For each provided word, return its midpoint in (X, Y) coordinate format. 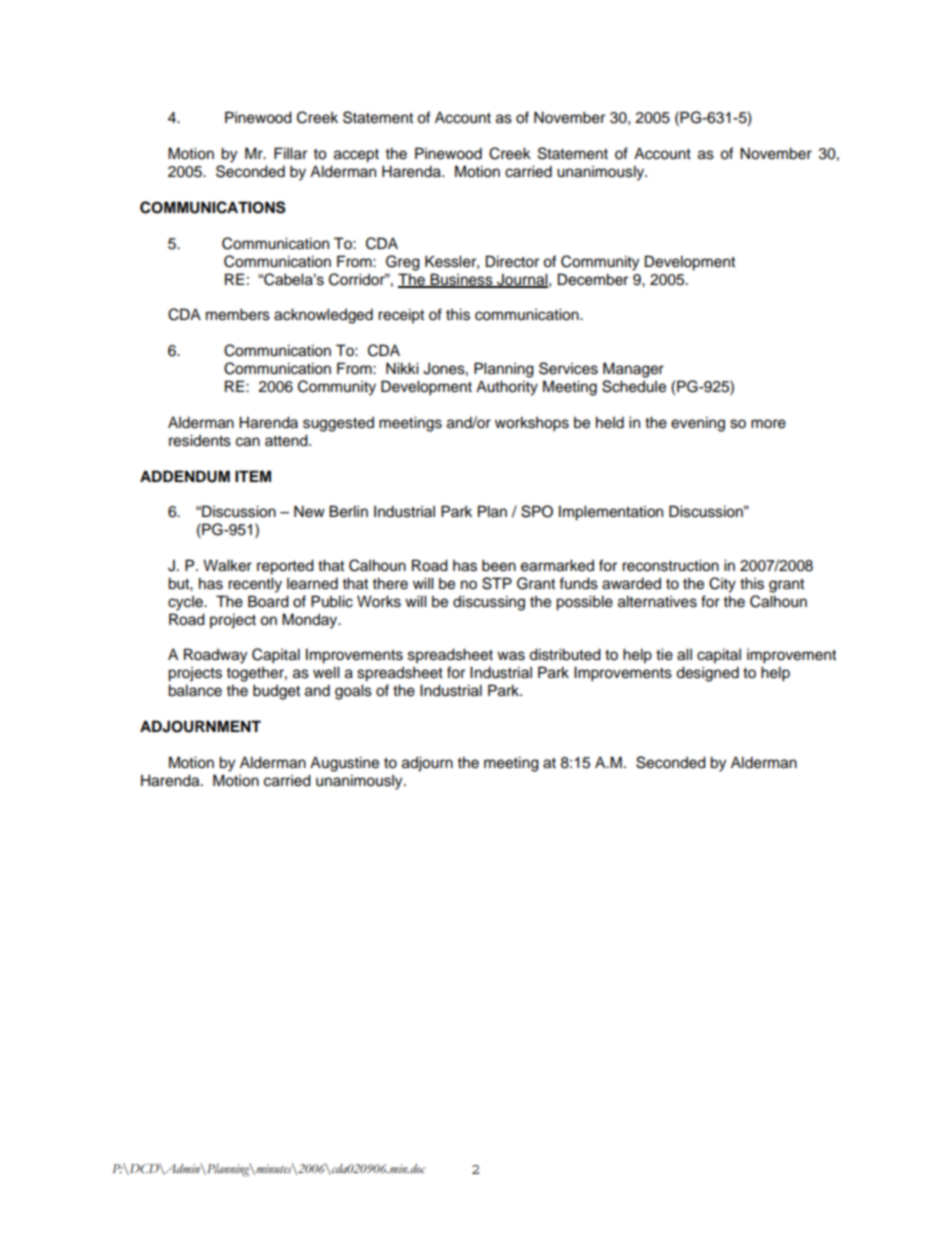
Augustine (344, 764)
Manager (633, 370)
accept (356, 156)
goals (353, 692)
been (499, 565)
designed (707, 674)
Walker (227, 565)
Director (512, 261)
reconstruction (670, 565)
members (238, 314)
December (593, 279)
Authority (507, 388)
